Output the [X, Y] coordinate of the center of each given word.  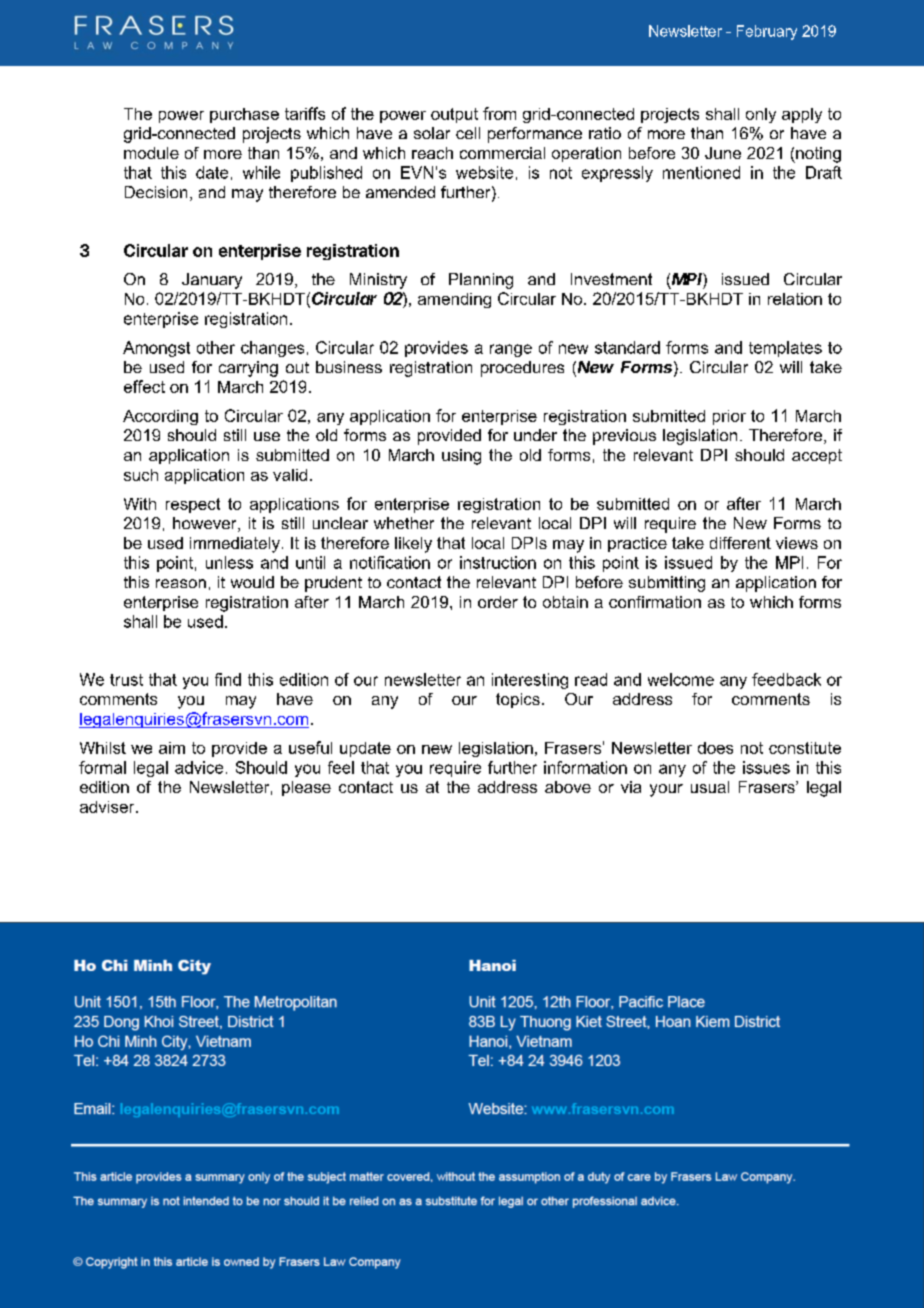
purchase [244, 115]
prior [729, 417]
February [767, 32]
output [454, 115]
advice [199, 767]
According [160, 417]
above [568, 787]
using [461, 457]
